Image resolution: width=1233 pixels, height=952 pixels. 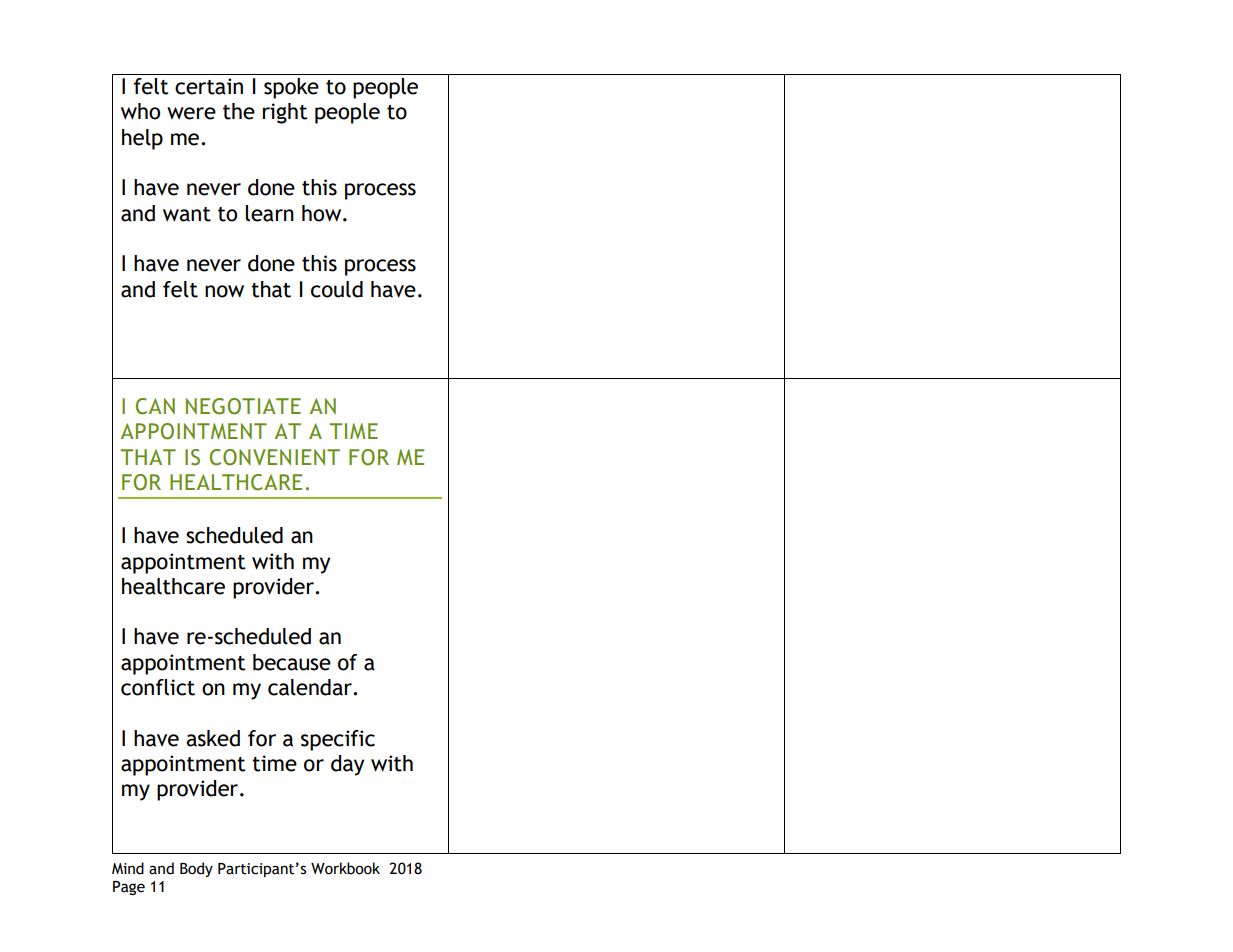 I want to click on spoke, so click(x=291, y=88).
